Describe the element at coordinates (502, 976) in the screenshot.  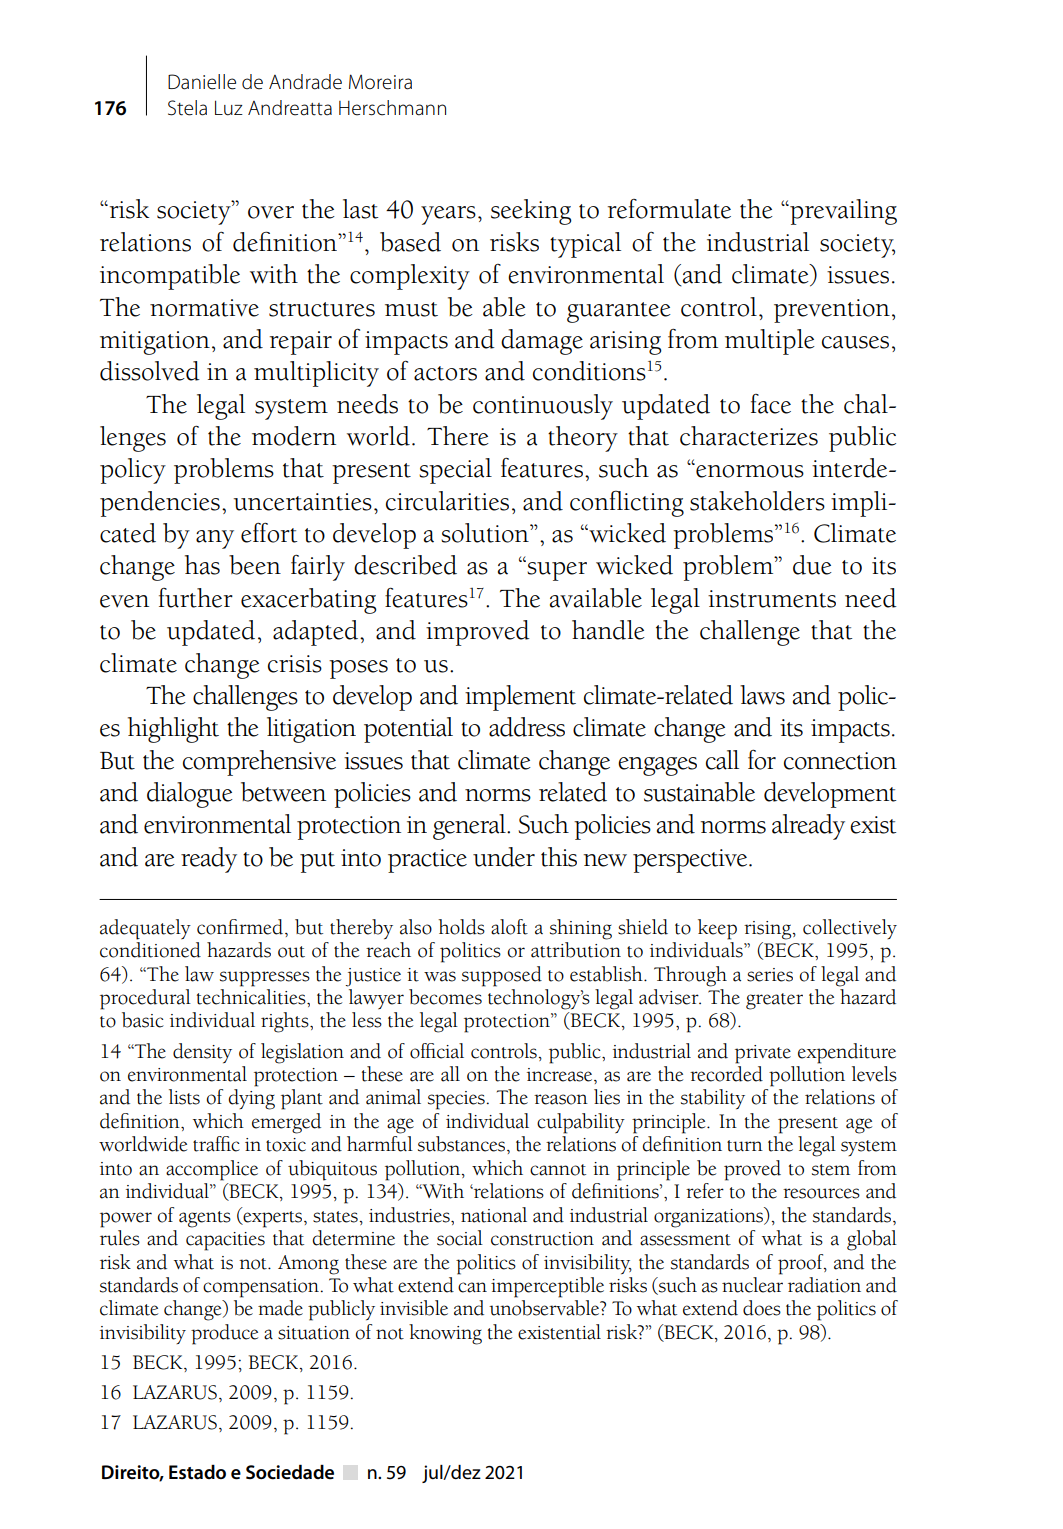
I see `supposed` at that location.
